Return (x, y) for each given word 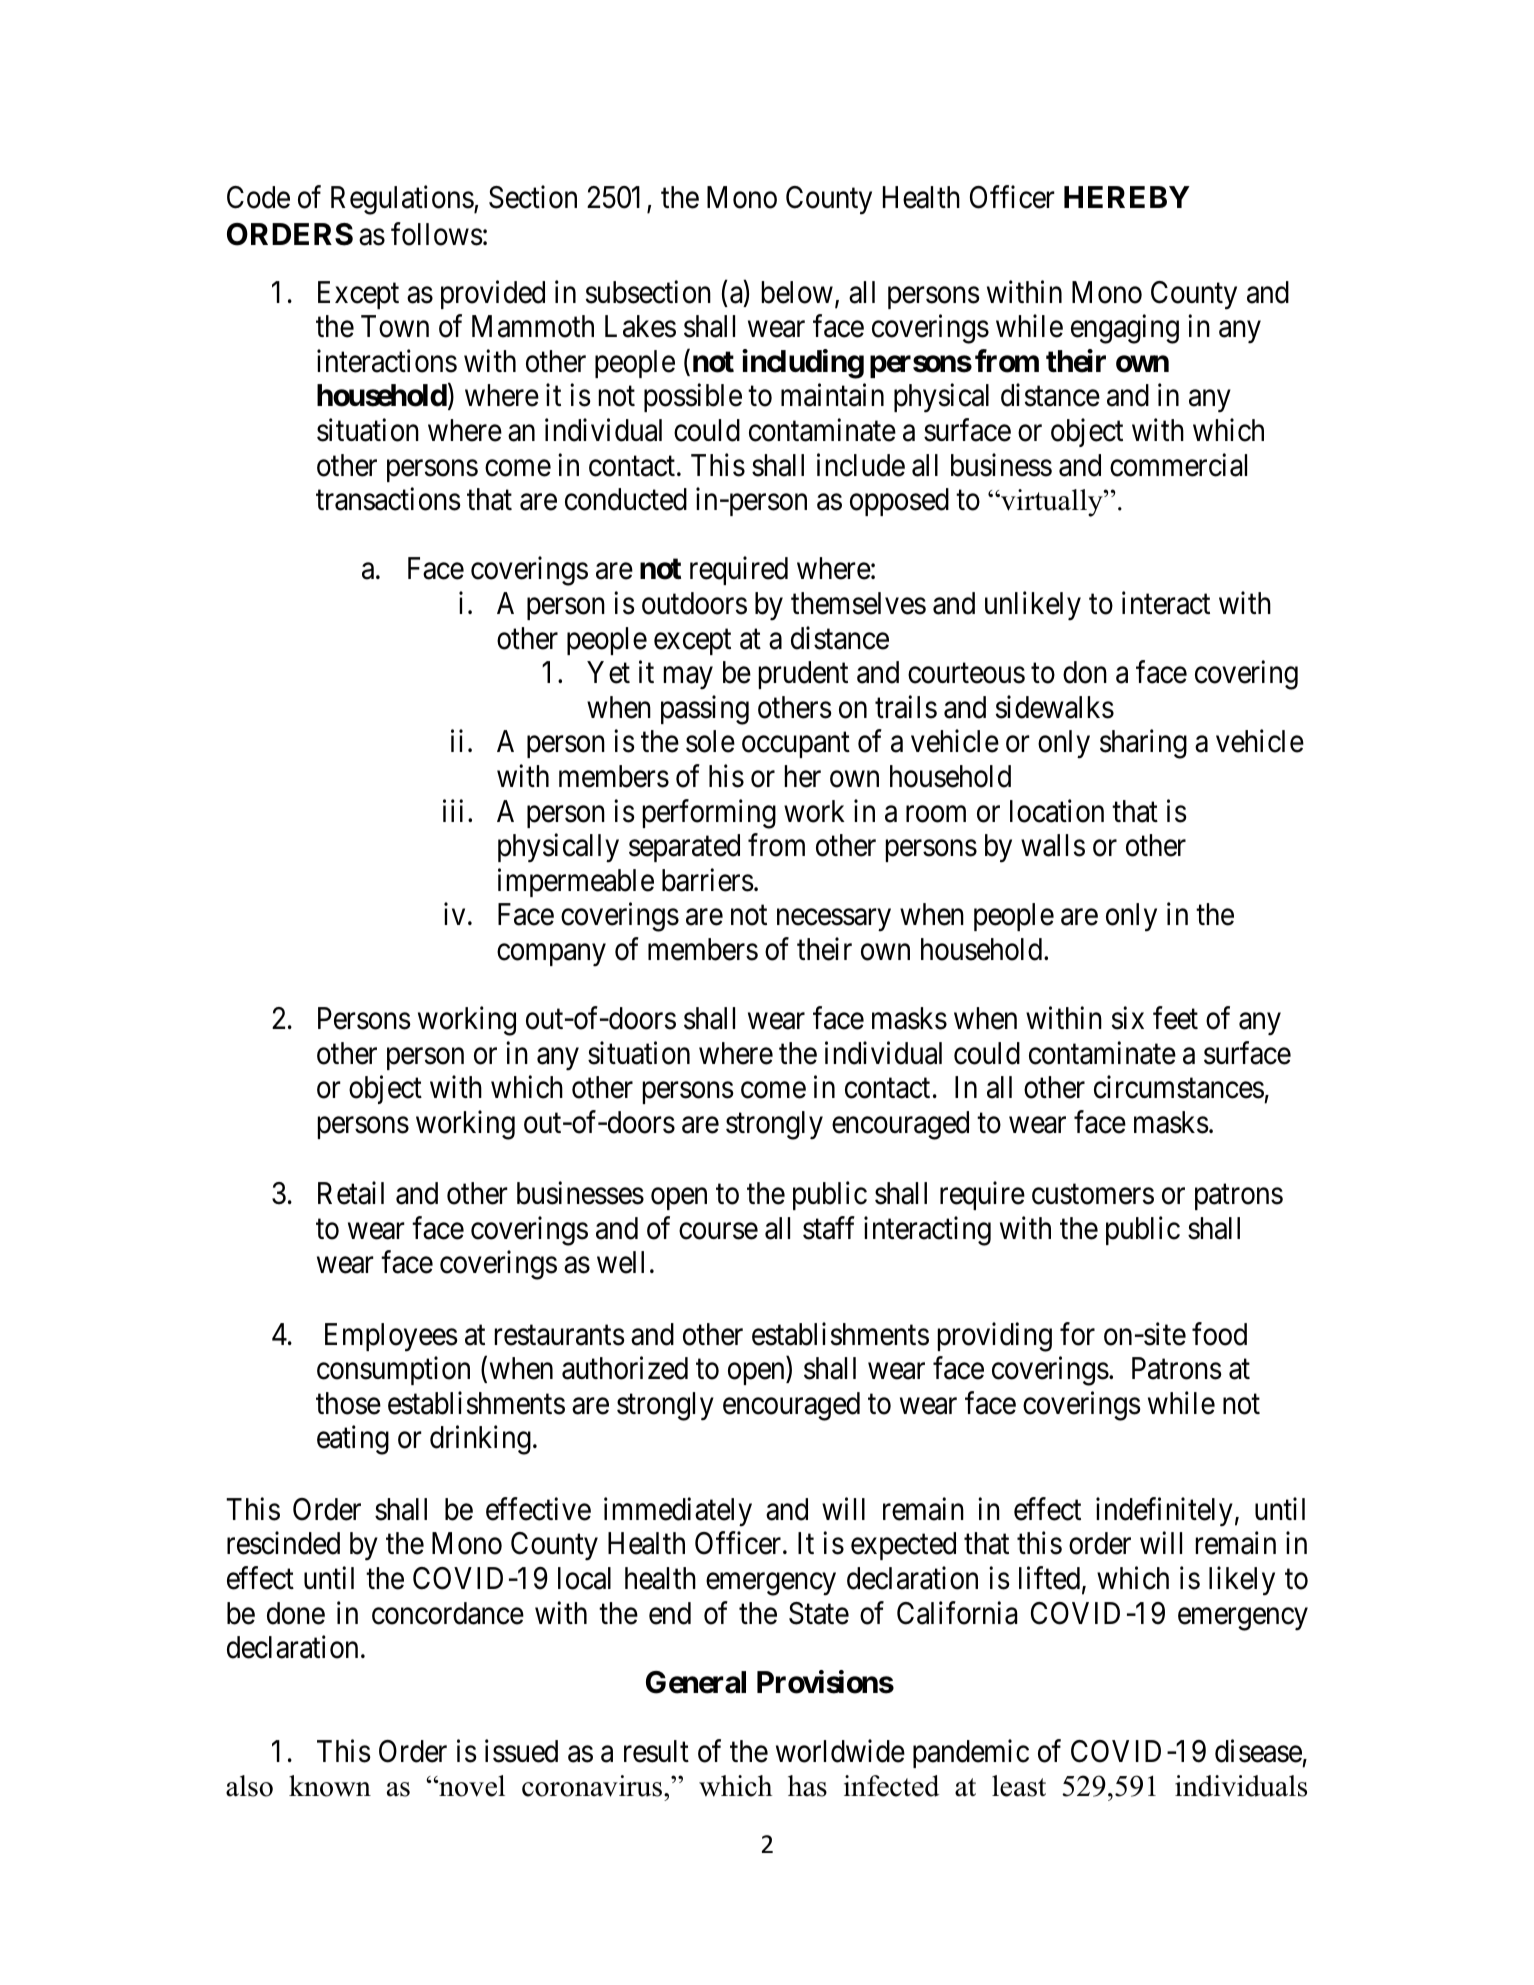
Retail (351, 1193)
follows (437, 234)
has (807, 1786)
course (718, 1231)
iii (453, 810)
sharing (1143, 744)
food (1219, 1334)
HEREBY (1127, 197)
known (330, 1786)
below (797, 292)
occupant (796, 745)
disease (1258, 1751)
